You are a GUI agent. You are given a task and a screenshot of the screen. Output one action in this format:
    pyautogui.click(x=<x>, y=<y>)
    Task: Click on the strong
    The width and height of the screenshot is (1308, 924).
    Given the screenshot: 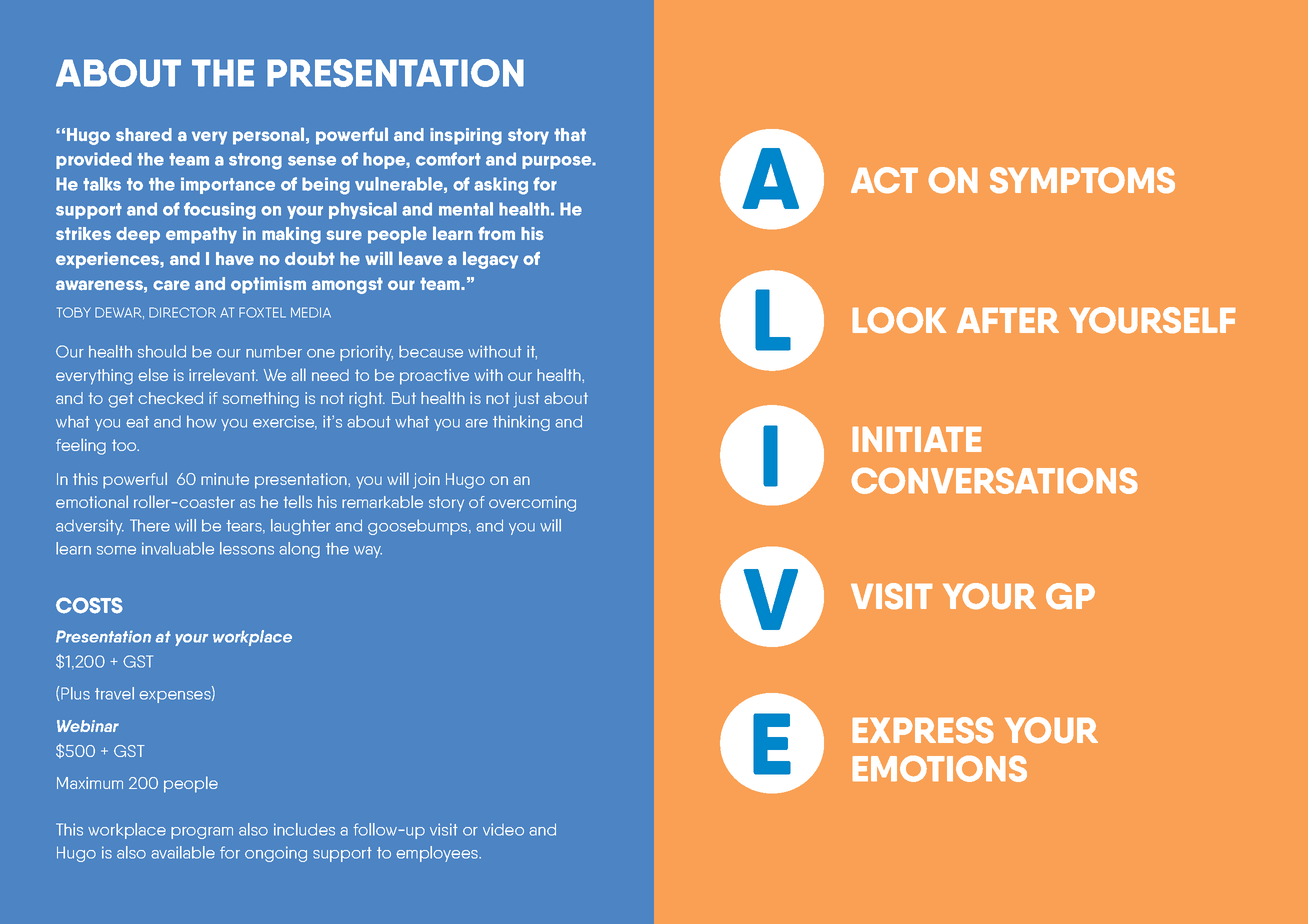 What is the action you would take?
    pyautogui.click(x=255, y=161)
